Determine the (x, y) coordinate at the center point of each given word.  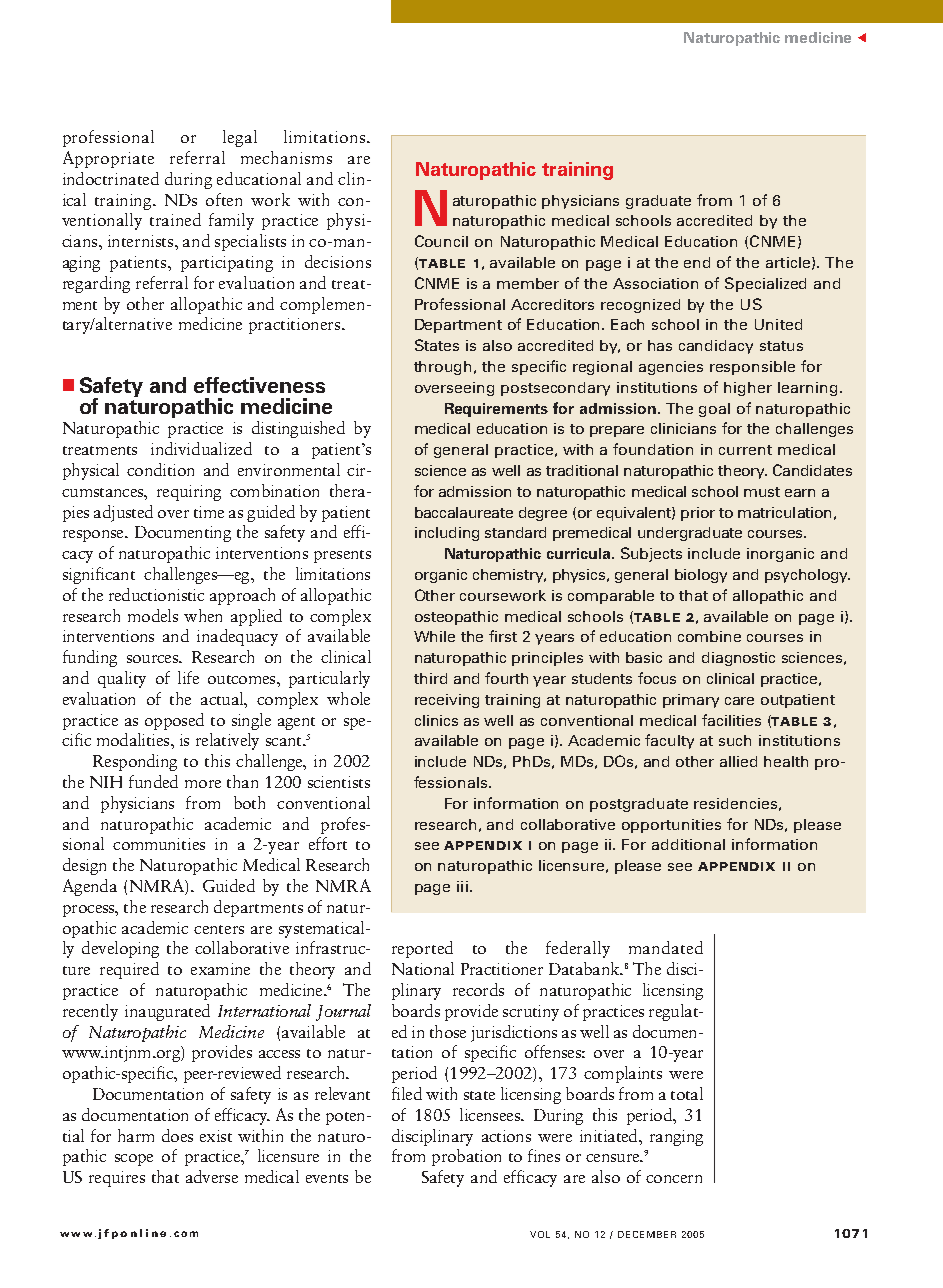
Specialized (765, 284)
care (739, 701)
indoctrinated (111, 178)
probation (466, 1157)
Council (441, 241)
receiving (447, 701)
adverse (212, 1176)
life (188, 677)
